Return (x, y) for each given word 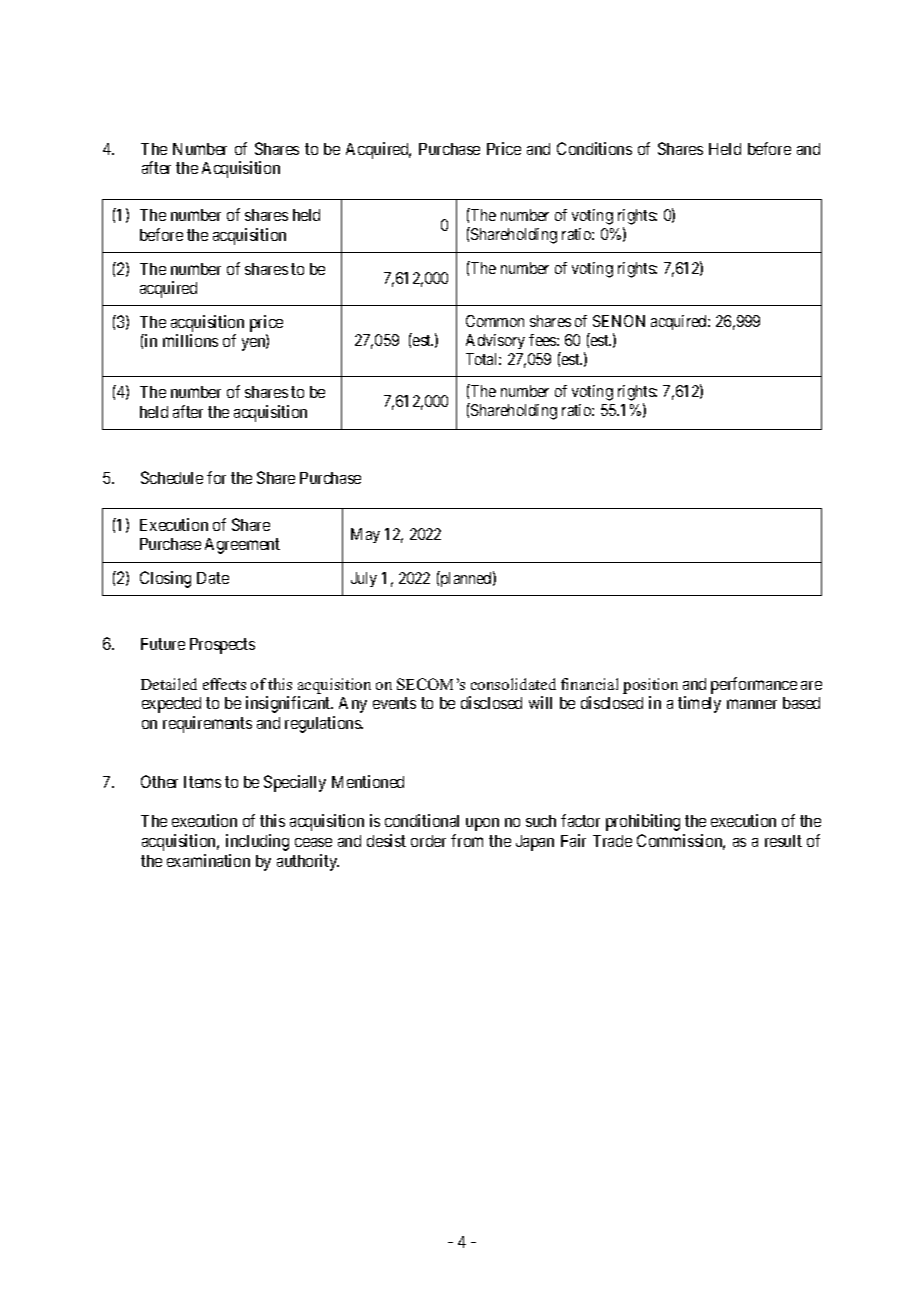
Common (495, 321)
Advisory (495, 341)
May (365, 535)
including (257, 842)
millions (190, 340)
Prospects (222, 646)
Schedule (172, 477)
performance (754, 685)
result (783, 841)
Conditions (594, 148)
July (364, 579)
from (467, 840)
